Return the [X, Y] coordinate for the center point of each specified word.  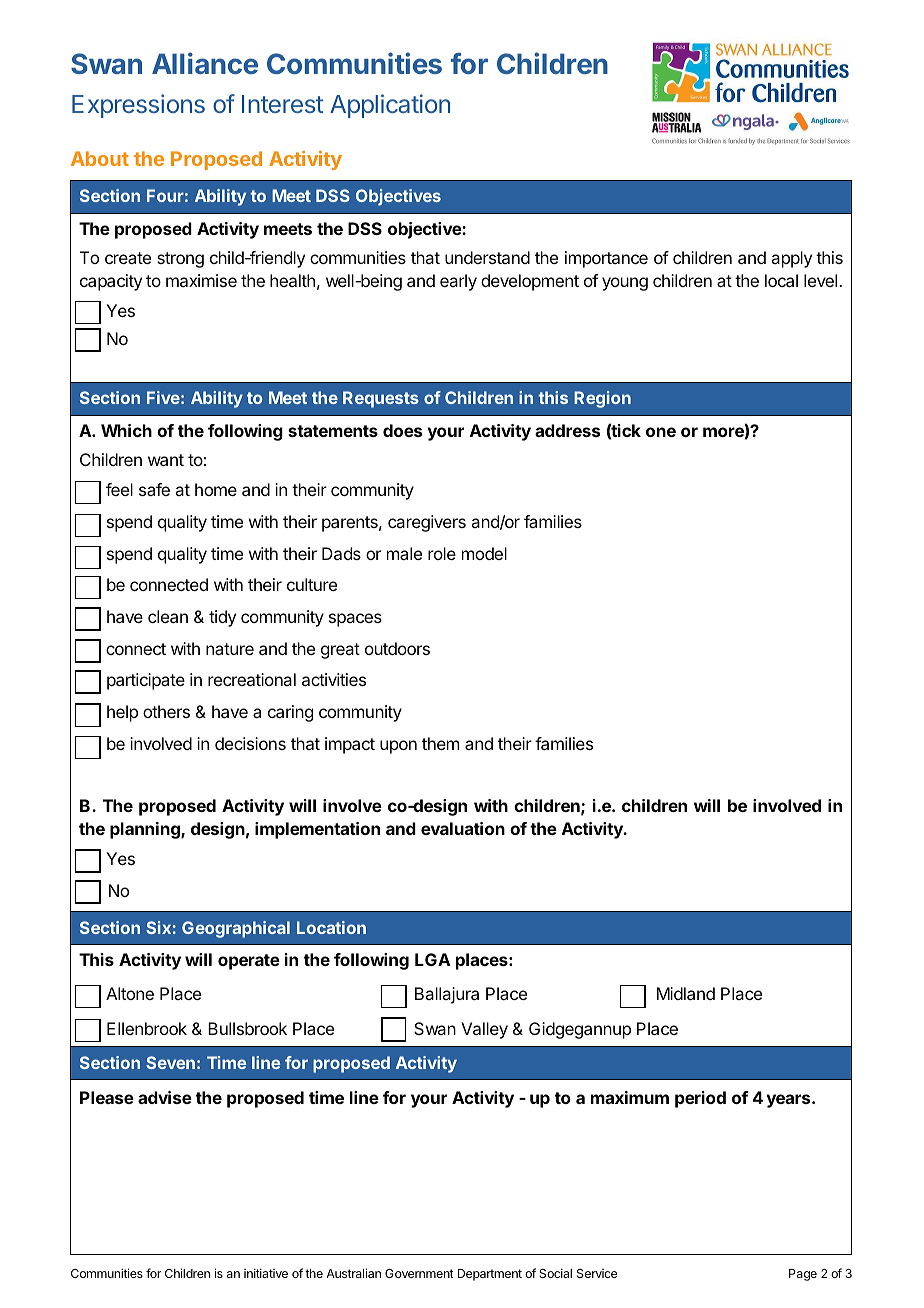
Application [390, 106]
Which [126, 430]
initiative [266, 1273]
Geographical [236, 929]
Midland [686, 993]
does [402, 430]
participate [146, 681]
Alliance [205, 63]
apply [791, 259]
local [781, 280]
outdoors [397, 648]
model [484, 553]
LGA [433, 959]
